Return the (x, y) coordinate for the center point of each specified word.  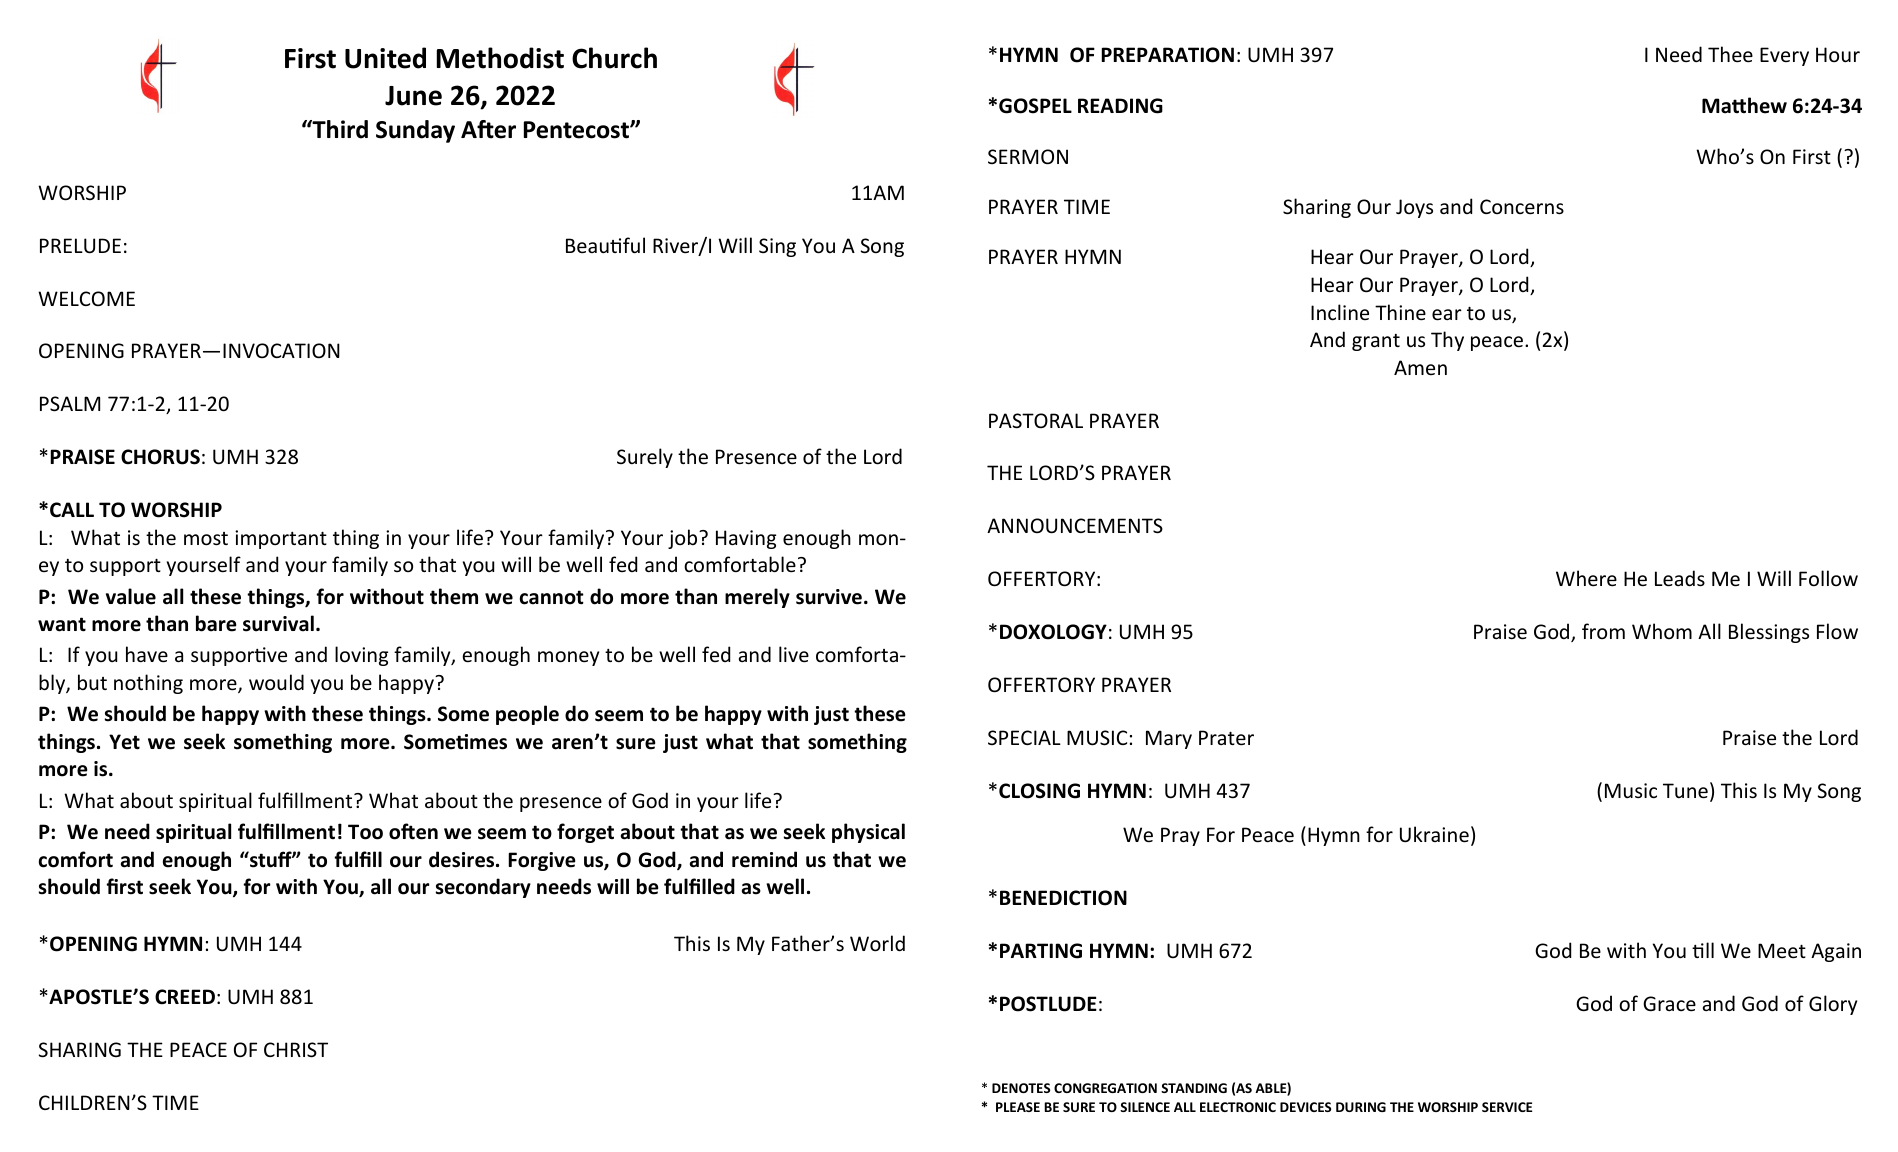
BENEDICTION (1063, 898)
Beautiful (605, 245)
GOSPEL (1035, 106)
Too (365, 832)
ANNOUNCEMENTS (1075, 526)
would (276, 682)
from (1603, 631)
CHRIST (296, 1050)
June (413, 96)
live (794, 654)
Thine (1400, 312)
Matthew (1744, 105)
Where (1586, 578)
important (281, 539)
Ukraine (1434, 834)
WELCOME (86, 298)
